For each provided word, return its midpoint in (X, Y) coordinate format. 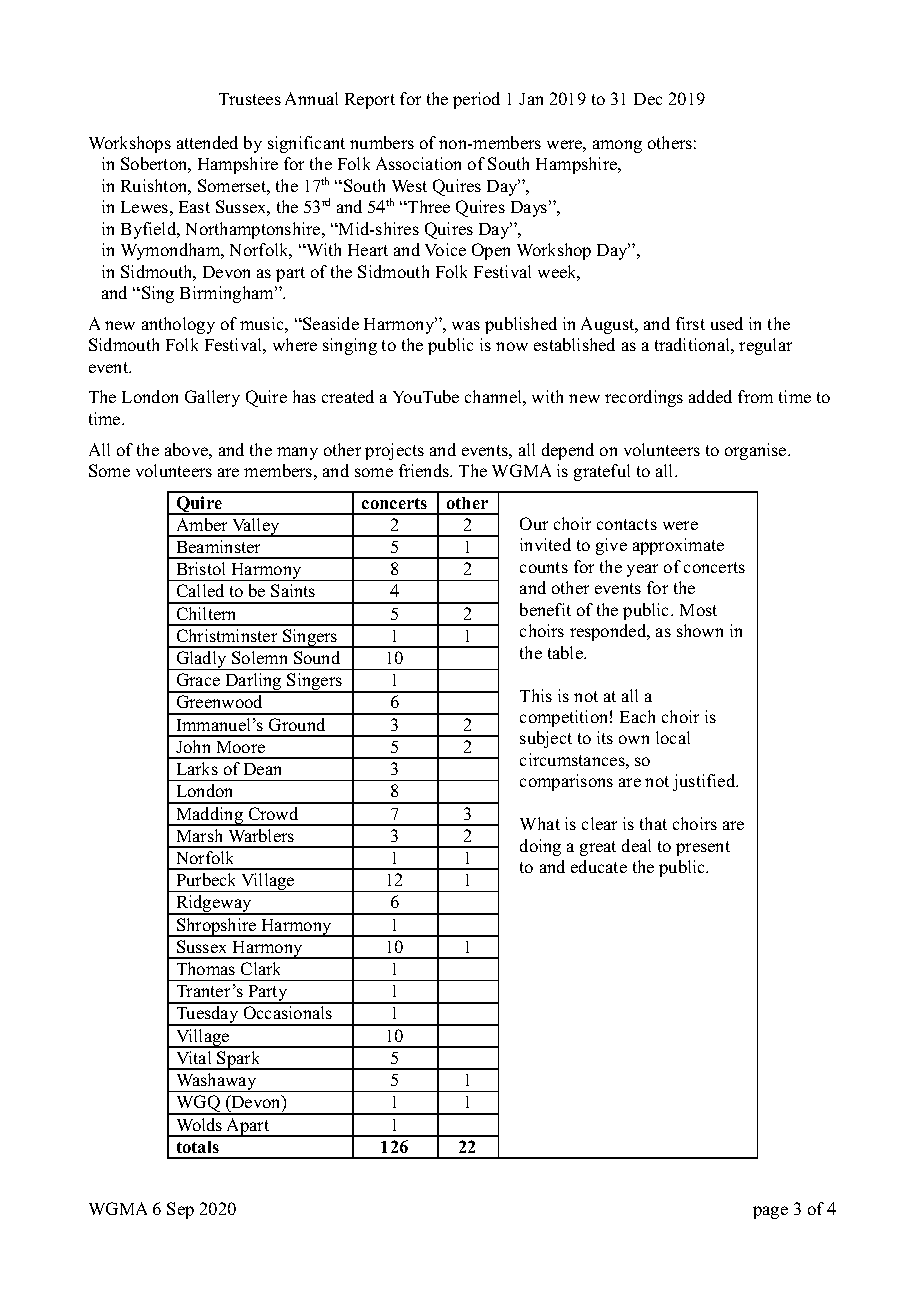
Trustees (250, 99)
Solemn (259, 657)
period (476, 100)
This (536, 695)
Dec (648, 99)
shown (700, 630)
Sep (180, 1210)
